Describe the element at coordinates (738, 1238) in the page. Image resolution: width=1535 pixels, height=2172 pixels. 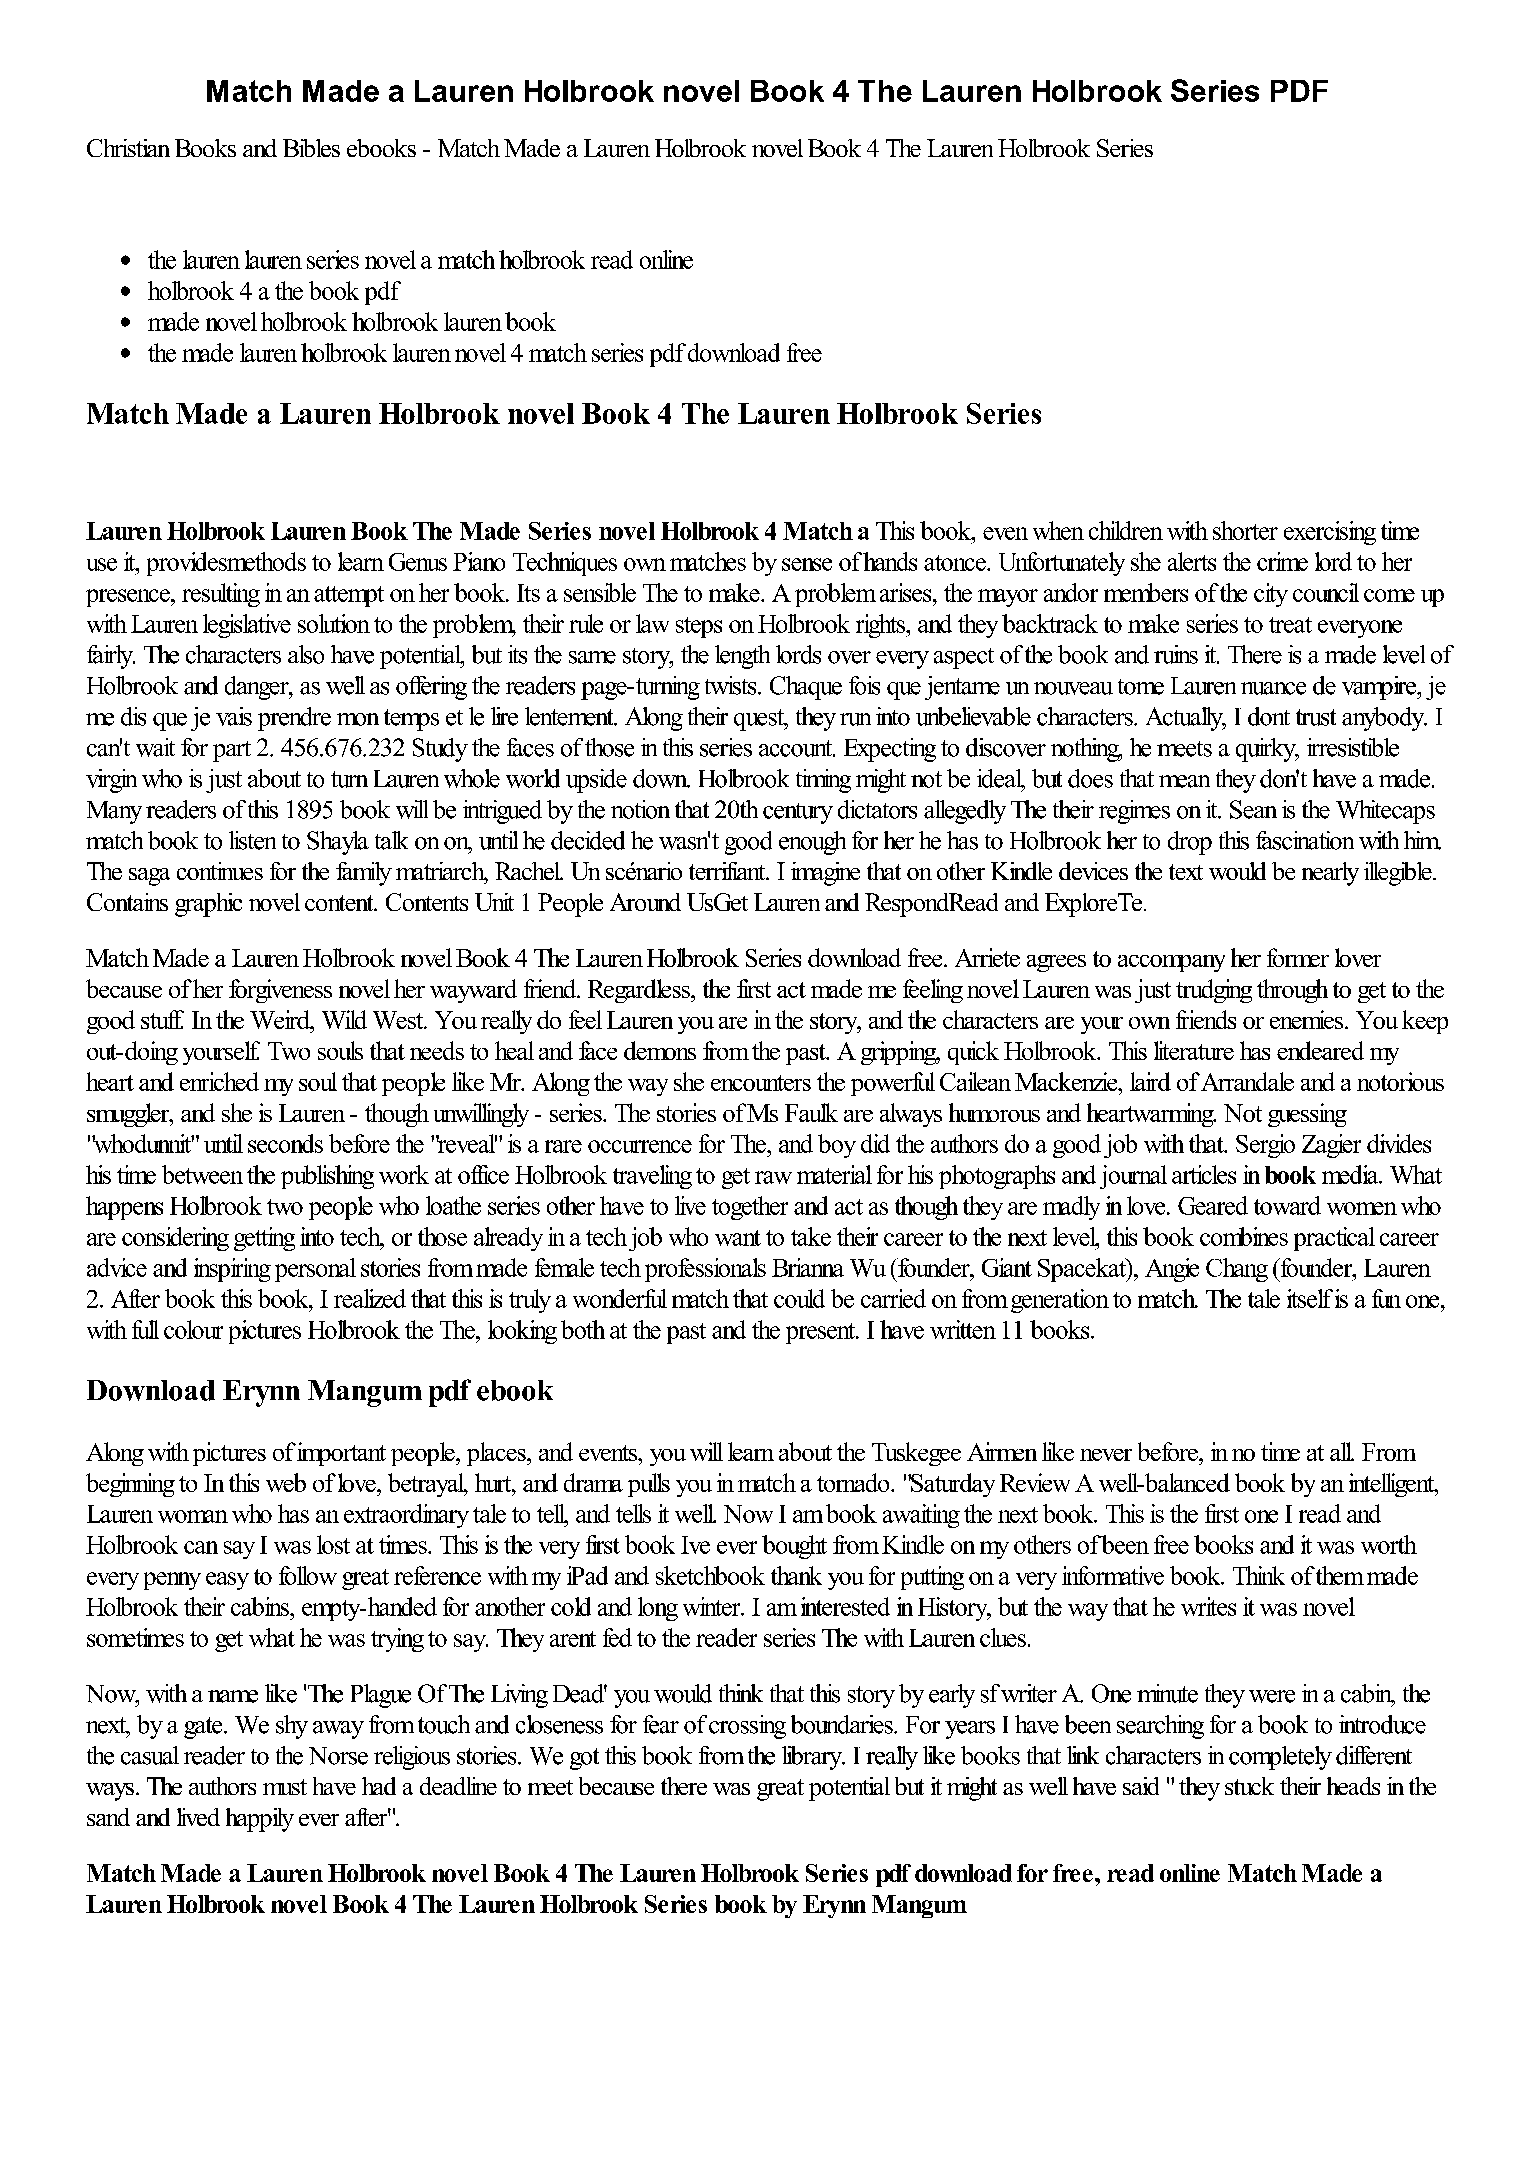
I see `want` at that location.
